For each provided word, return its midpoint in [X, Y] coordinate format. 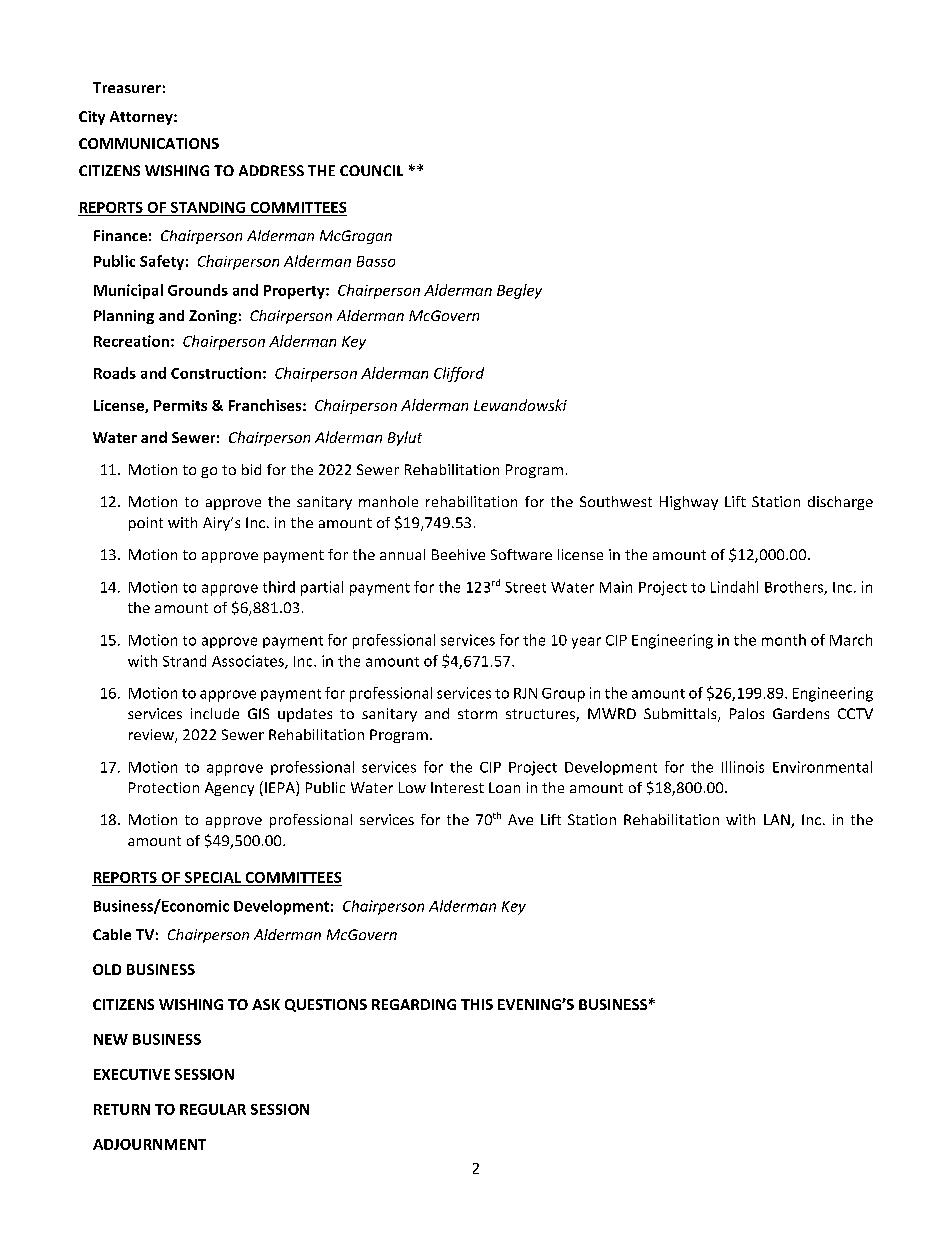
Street [525, 587]
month [784, 640]
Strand [184, 661]
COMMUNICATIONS [149, 143]
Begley [519, 291]
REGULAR [213, 1109]
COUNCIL [371, 170]
